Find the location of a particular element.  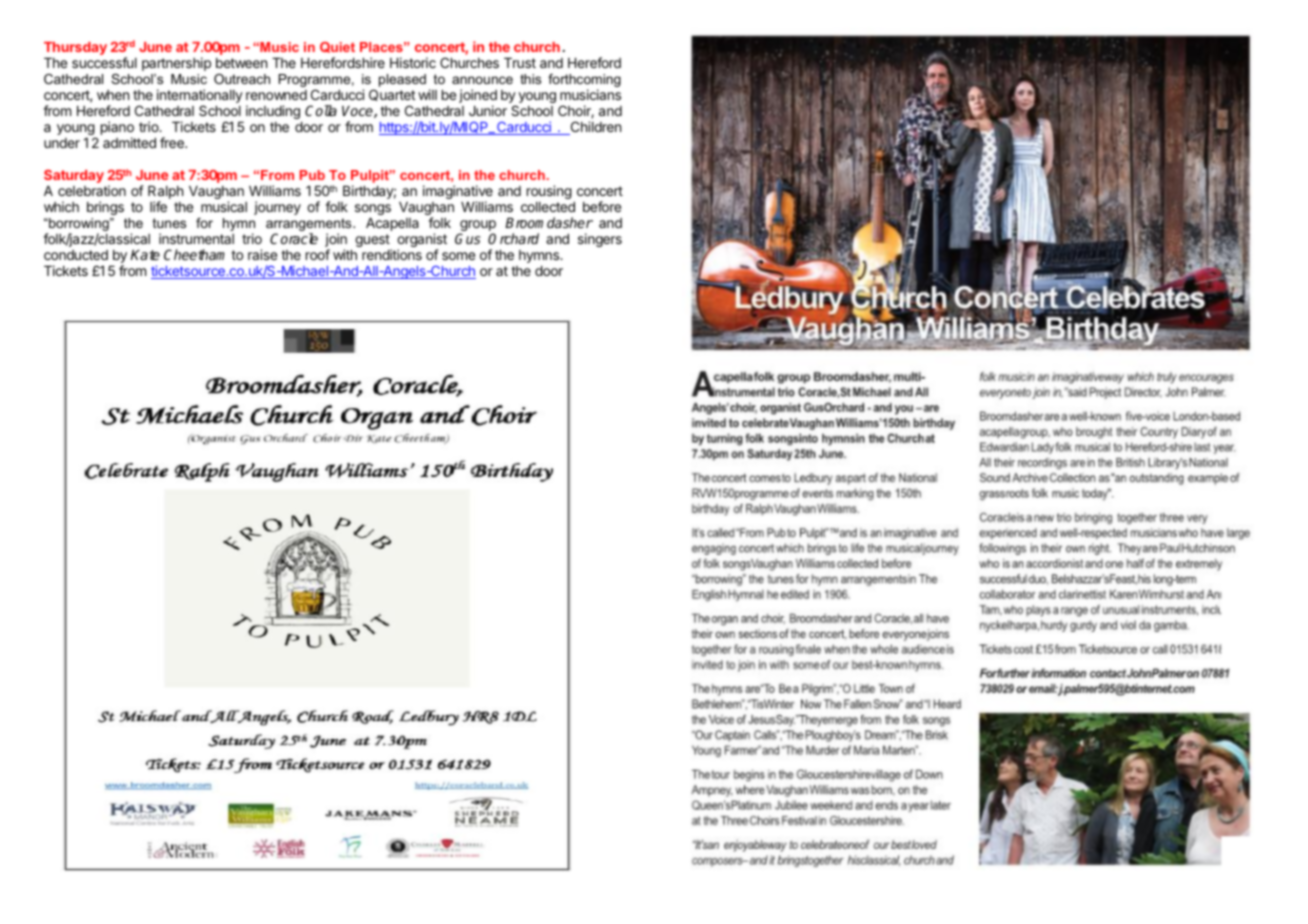

Trust is located at coordinates (520, 63).
